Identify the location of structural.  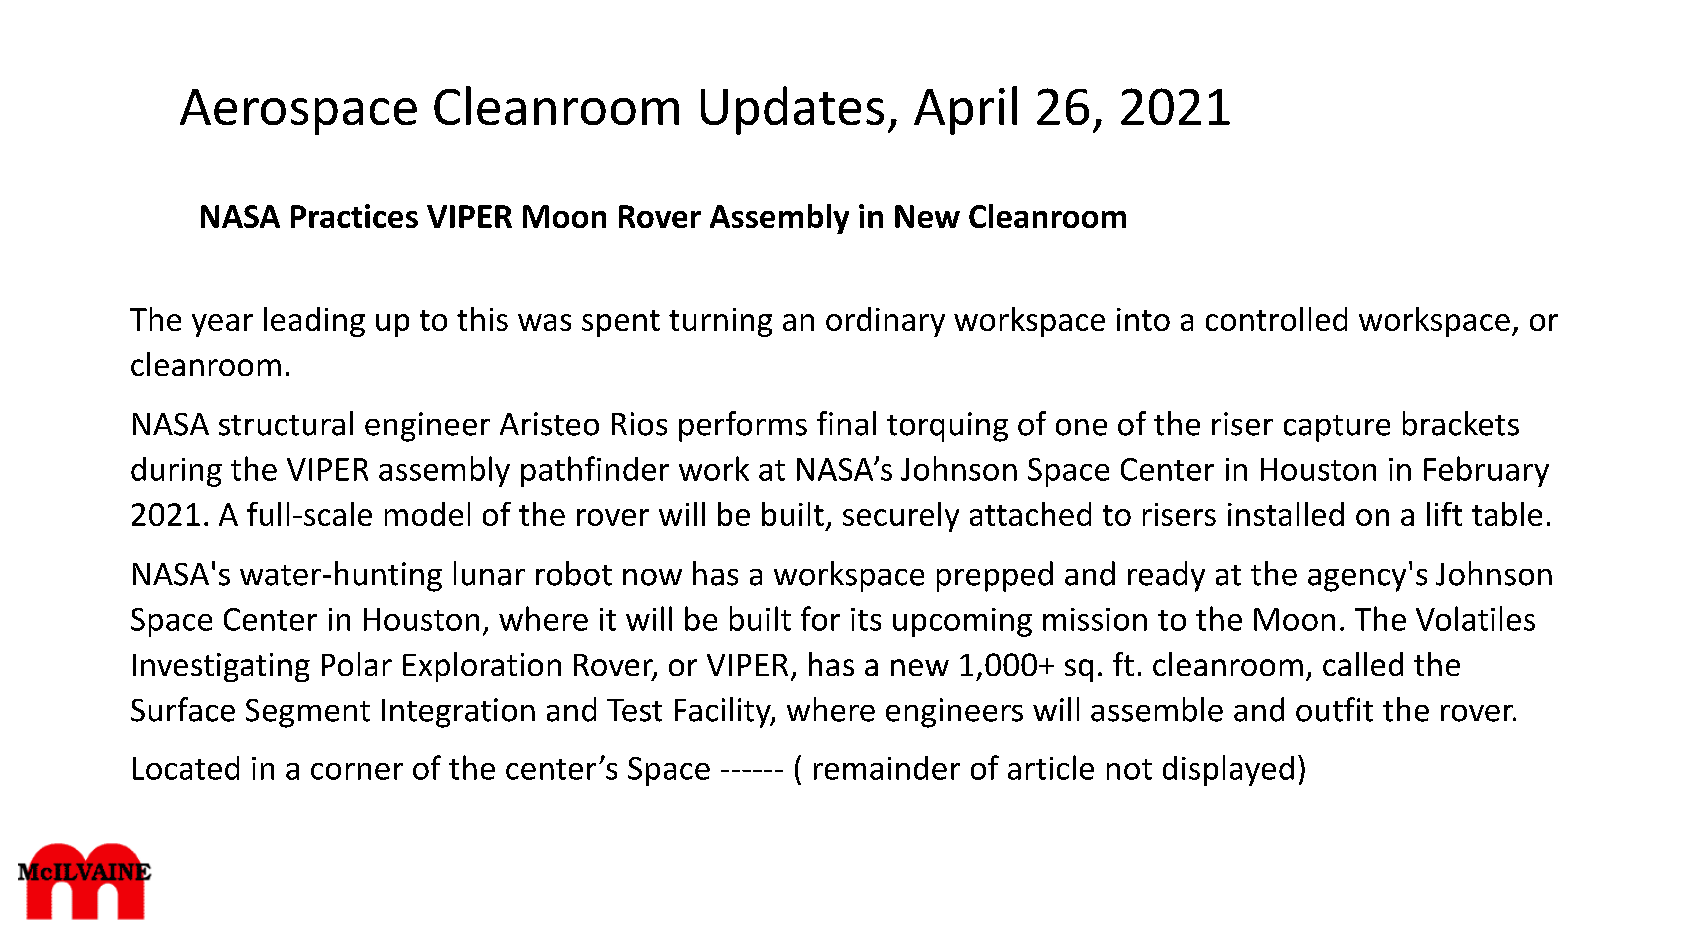
(286, 423).
